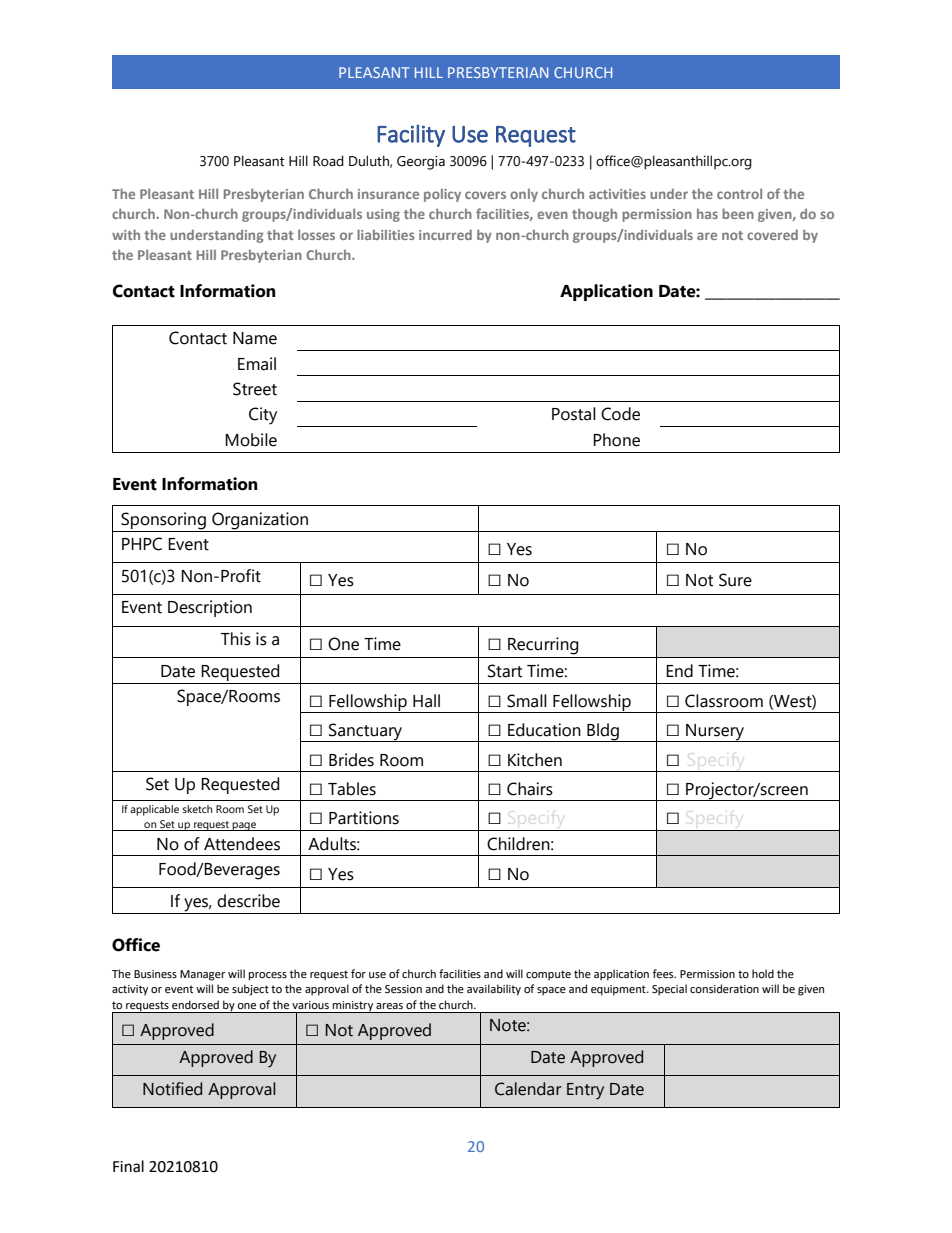 The width and height of the screenshot is (952, 1233). What do you see at coordinates (735, 580) in the screenshot?
I see `Sure` at bounding box center [735, 580].
